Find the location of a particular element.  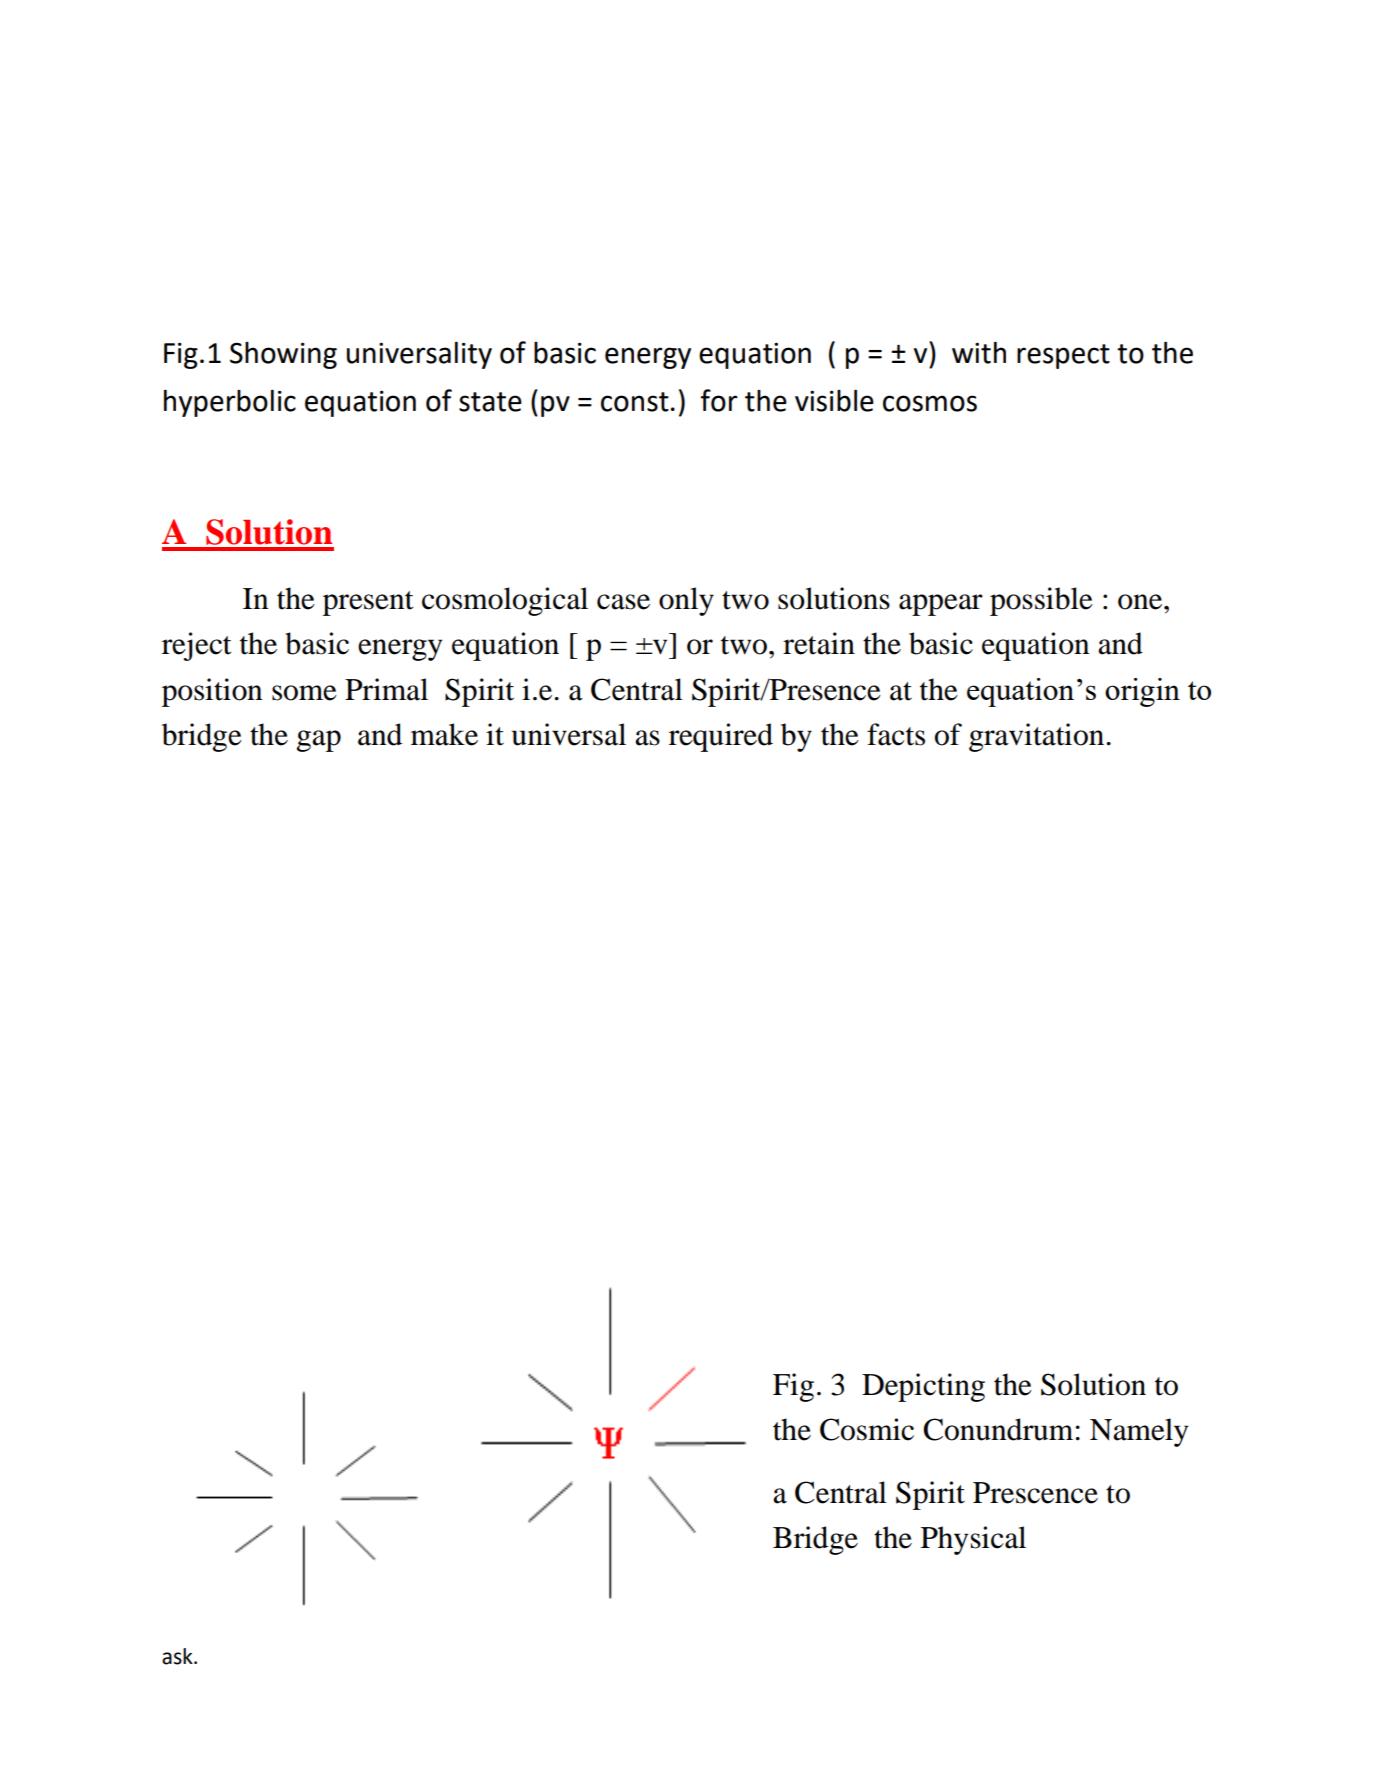

Conundrum is located at coordinates (998, 1429).
